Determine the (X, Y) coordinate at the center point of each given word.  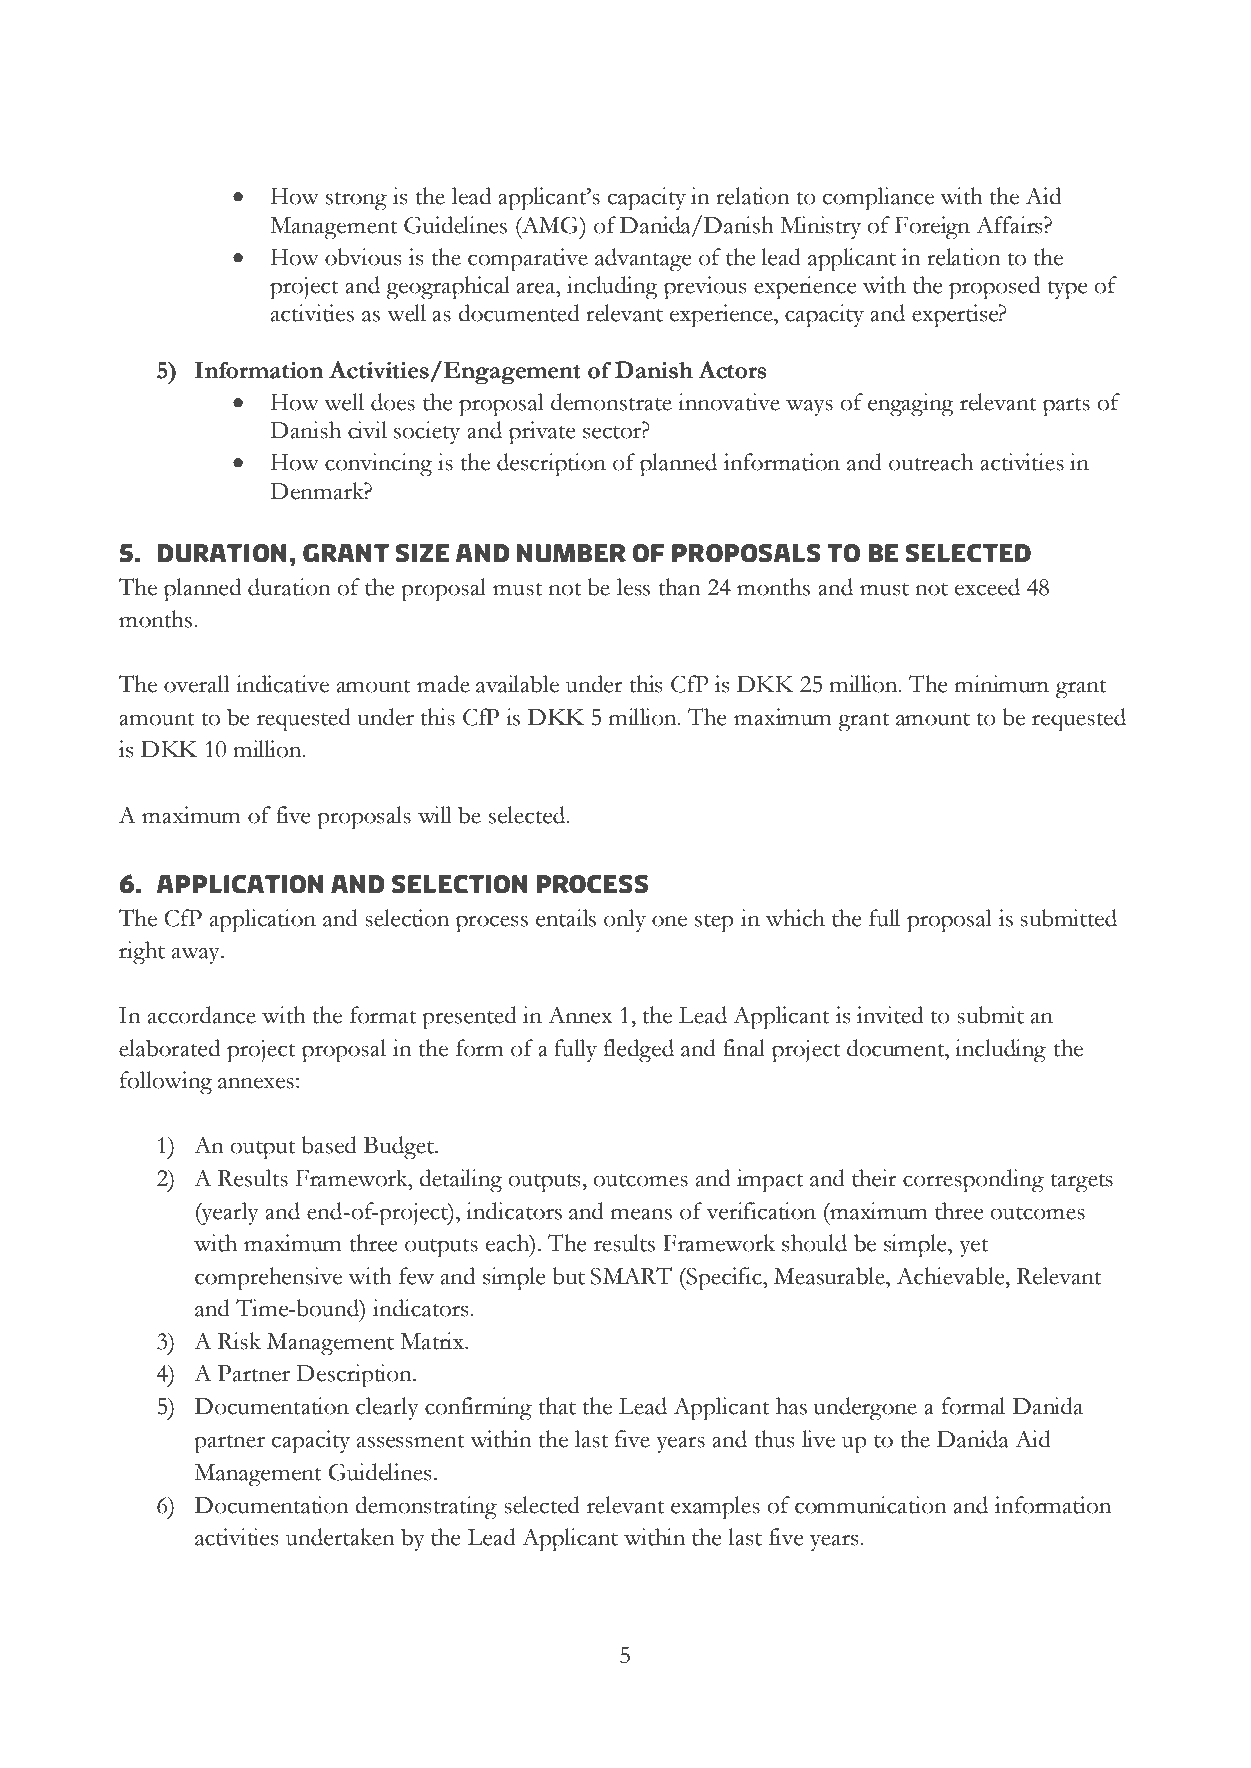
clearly (387, 1409)
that (557, 1406)
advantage (643, 260)
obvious (363, 257)
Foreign (932, 228)
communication (871, 1505)
